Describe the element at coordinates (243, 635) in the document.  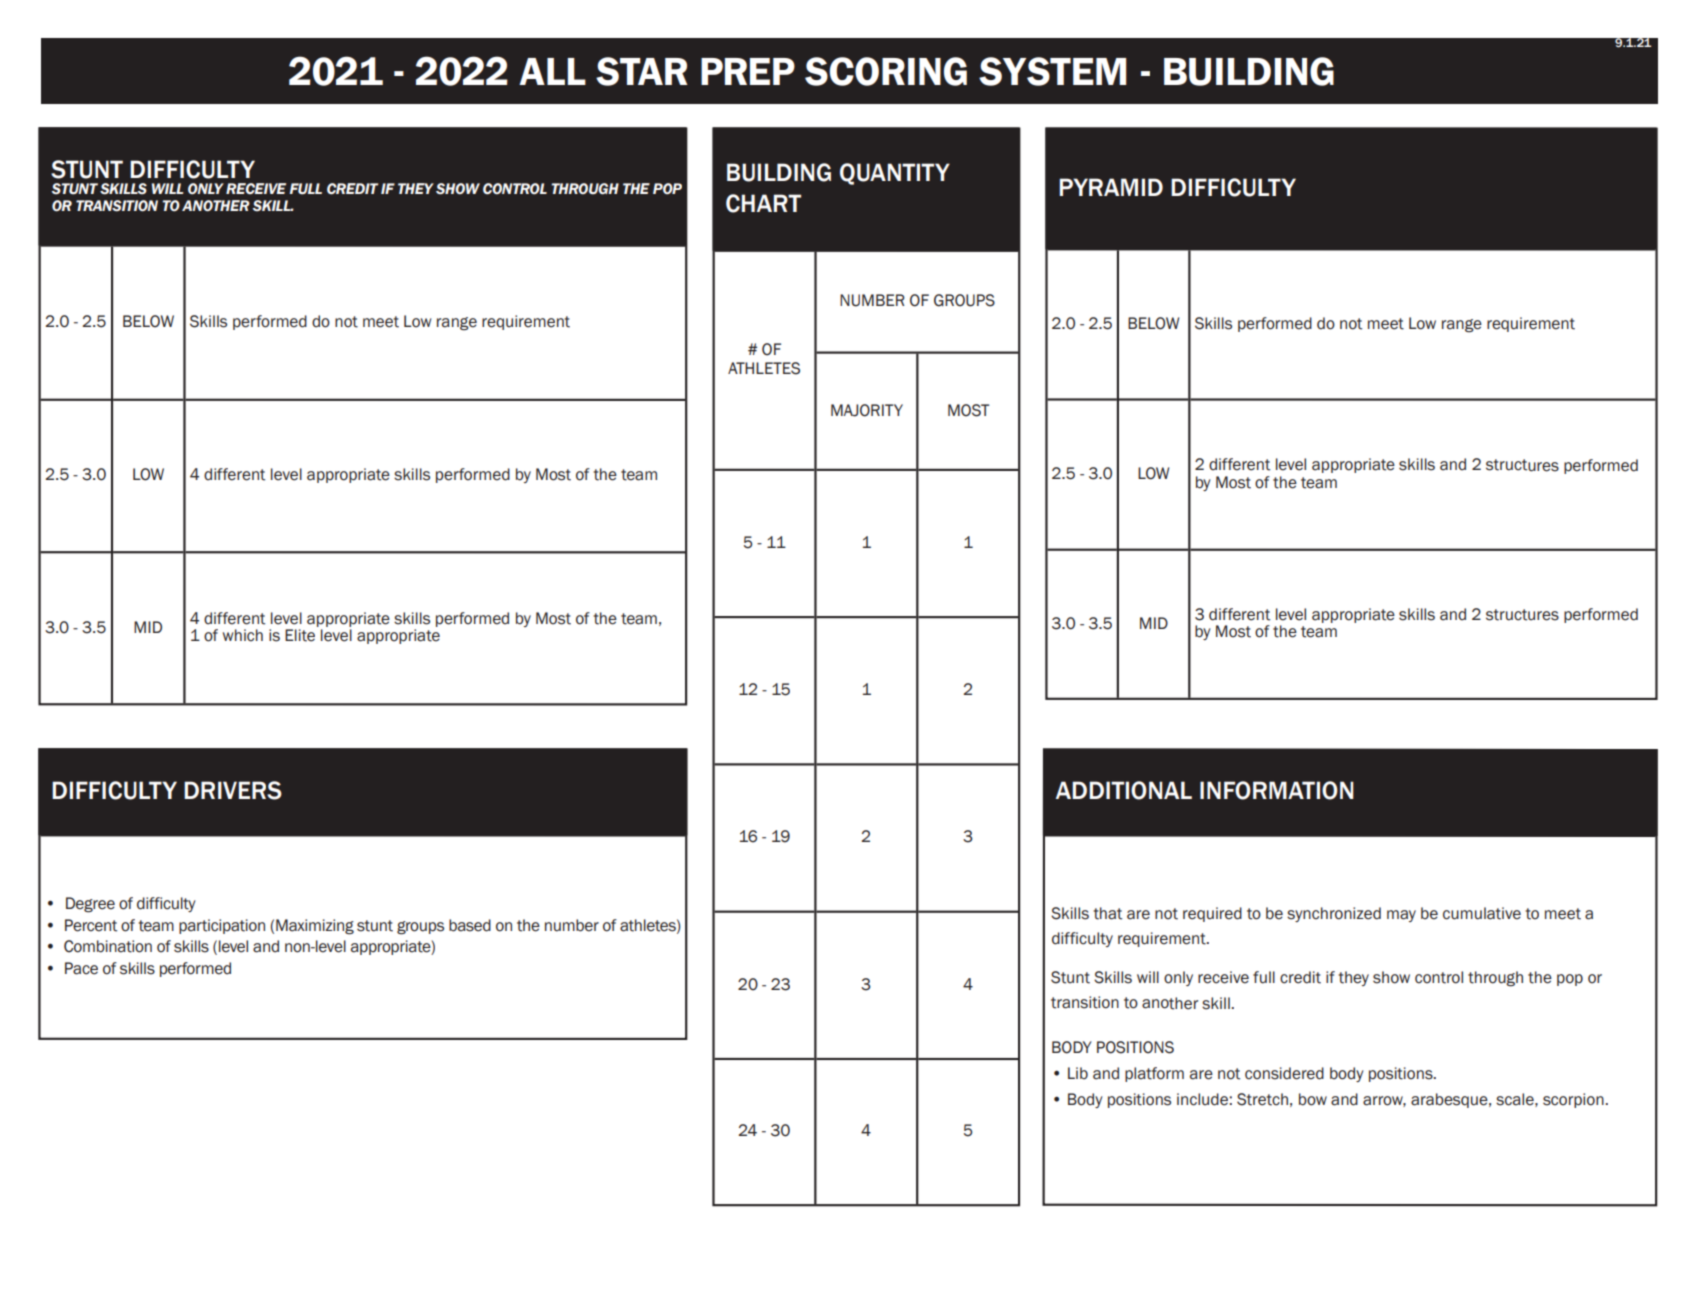
I see `which` at that location.
